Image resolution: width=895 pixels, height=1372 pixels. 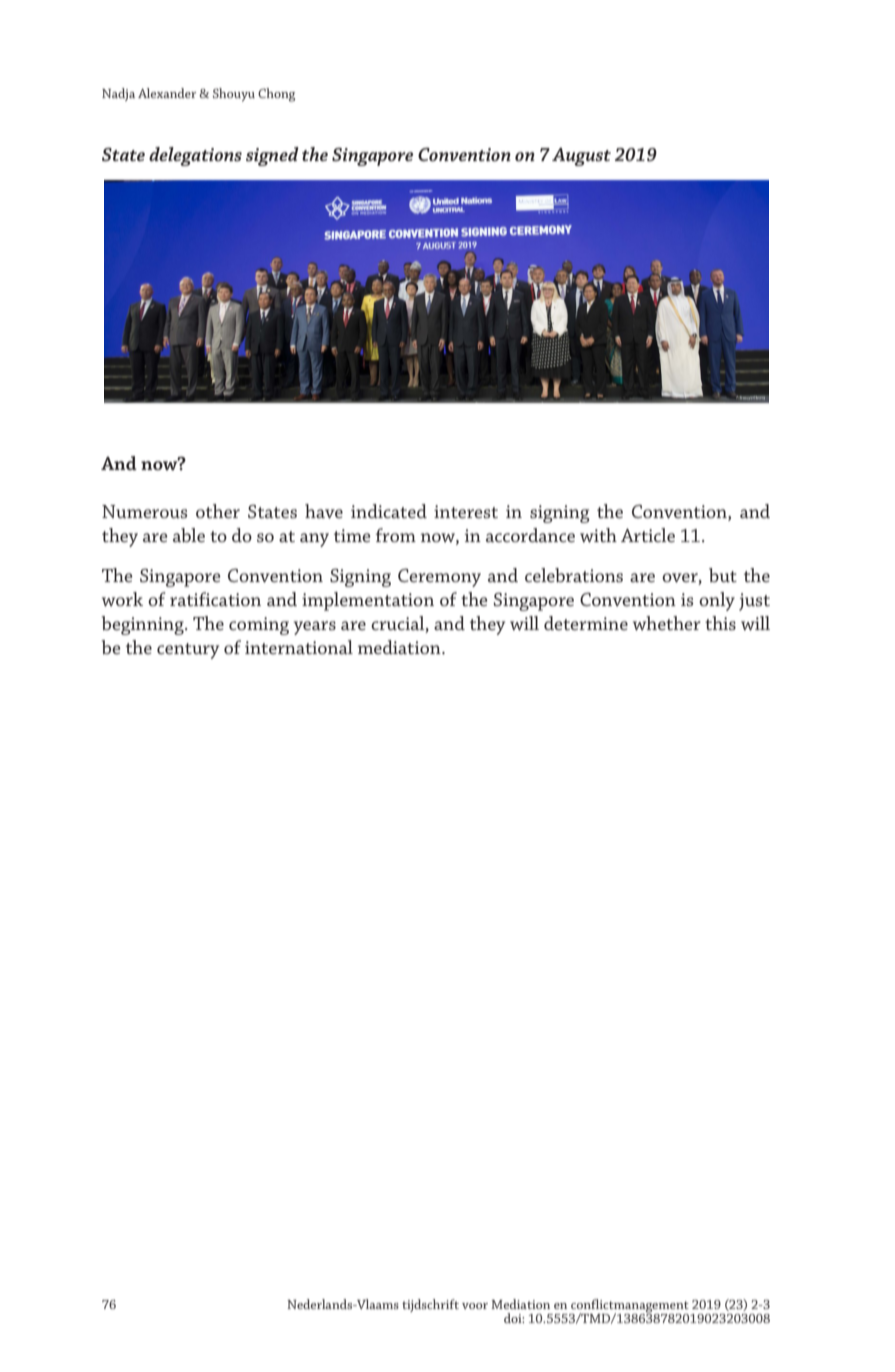 What do you see at coordinates (581, 157) in the document?
I see `August` at bounding box center [581, 157].
